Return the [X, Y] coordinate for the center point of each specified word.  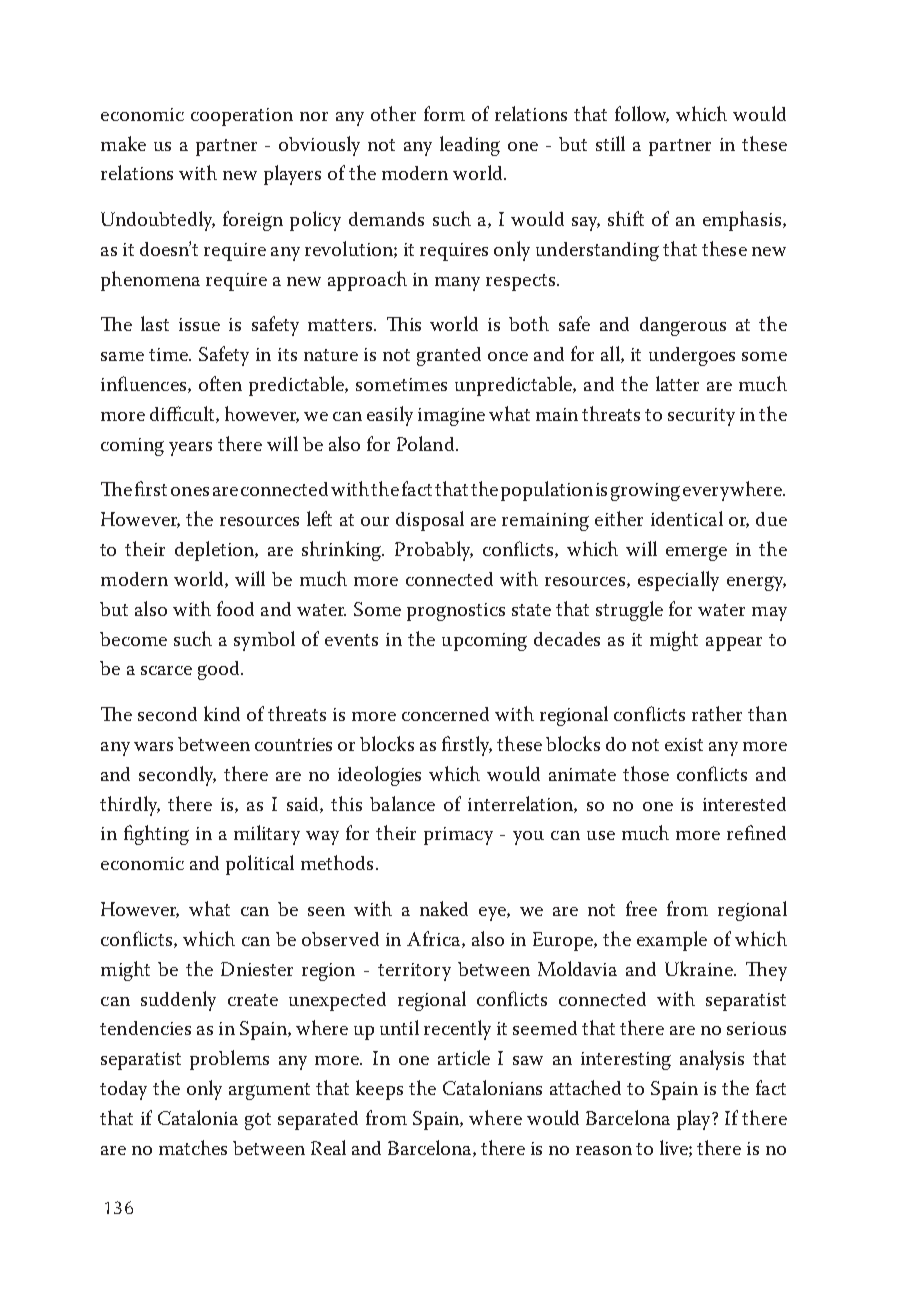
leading [470, 146]
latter [677, 383]
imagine [451, 417]
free [641, 908]
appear [734, 644]
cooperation [242, 117]
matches [193, 1147]
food [235, 608]
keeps [379, 1090]
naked [444, 908]
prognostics [456, 612]
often [220, 383]
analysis [712, 1060]
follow [642, 114]
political [260, 865]
